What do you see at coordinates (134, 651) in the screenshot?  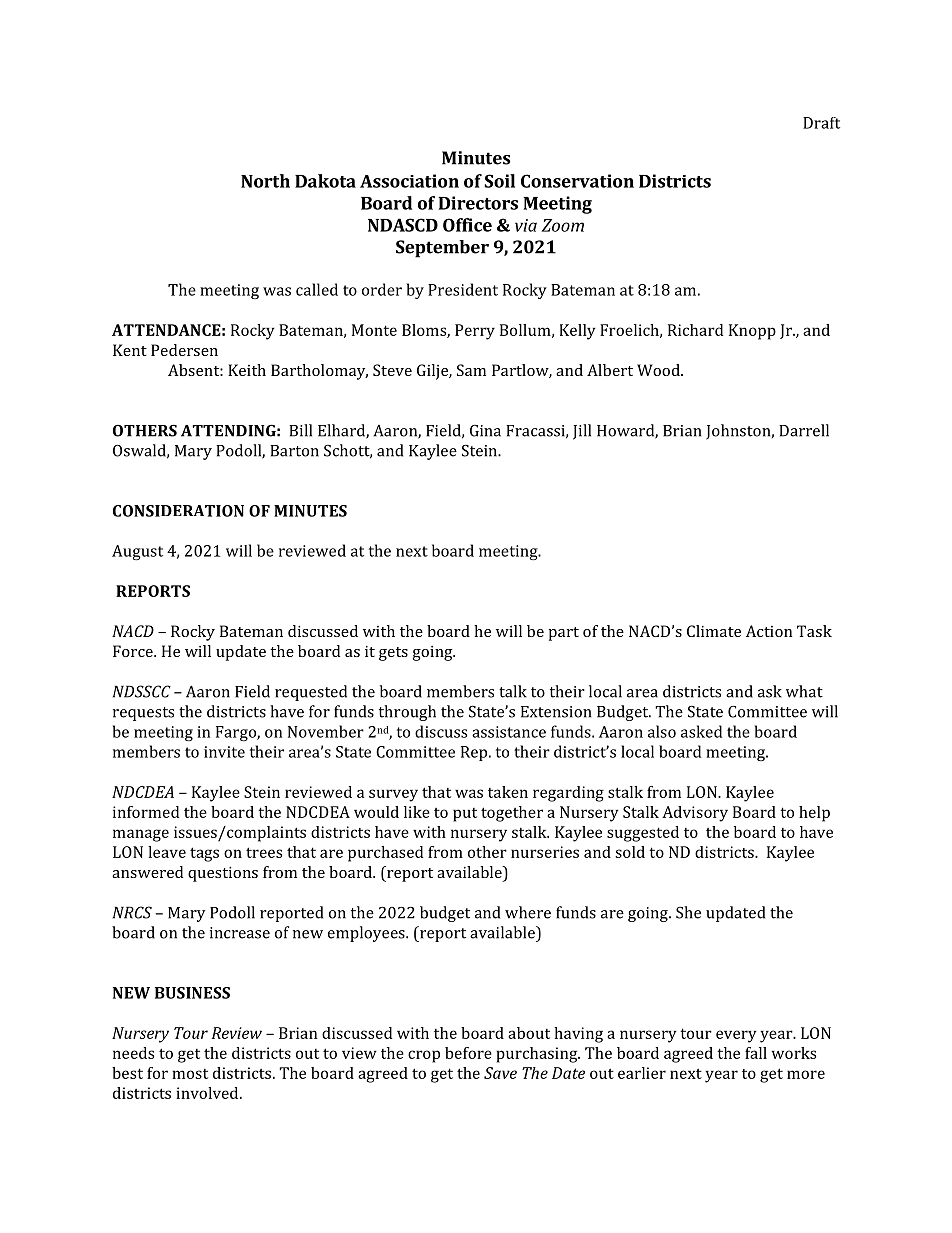 I see `Force` at bounding box center [134, 651].
